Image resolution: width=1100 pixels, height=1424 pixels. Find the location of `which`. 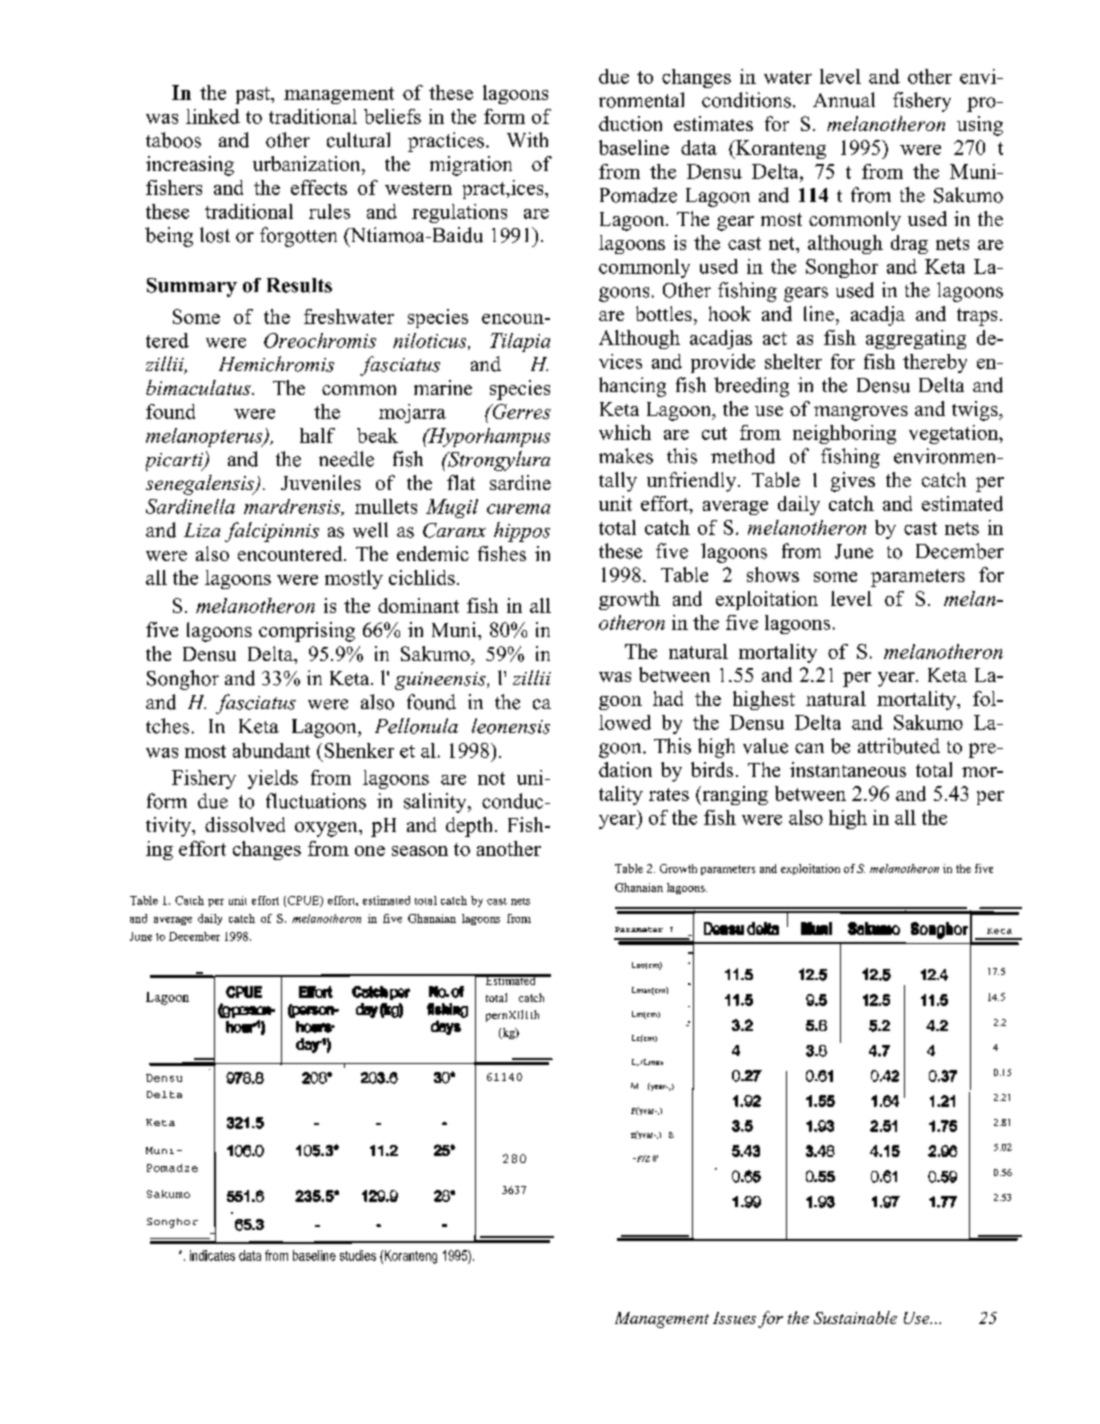

which is located at coordinates (625, 432).
